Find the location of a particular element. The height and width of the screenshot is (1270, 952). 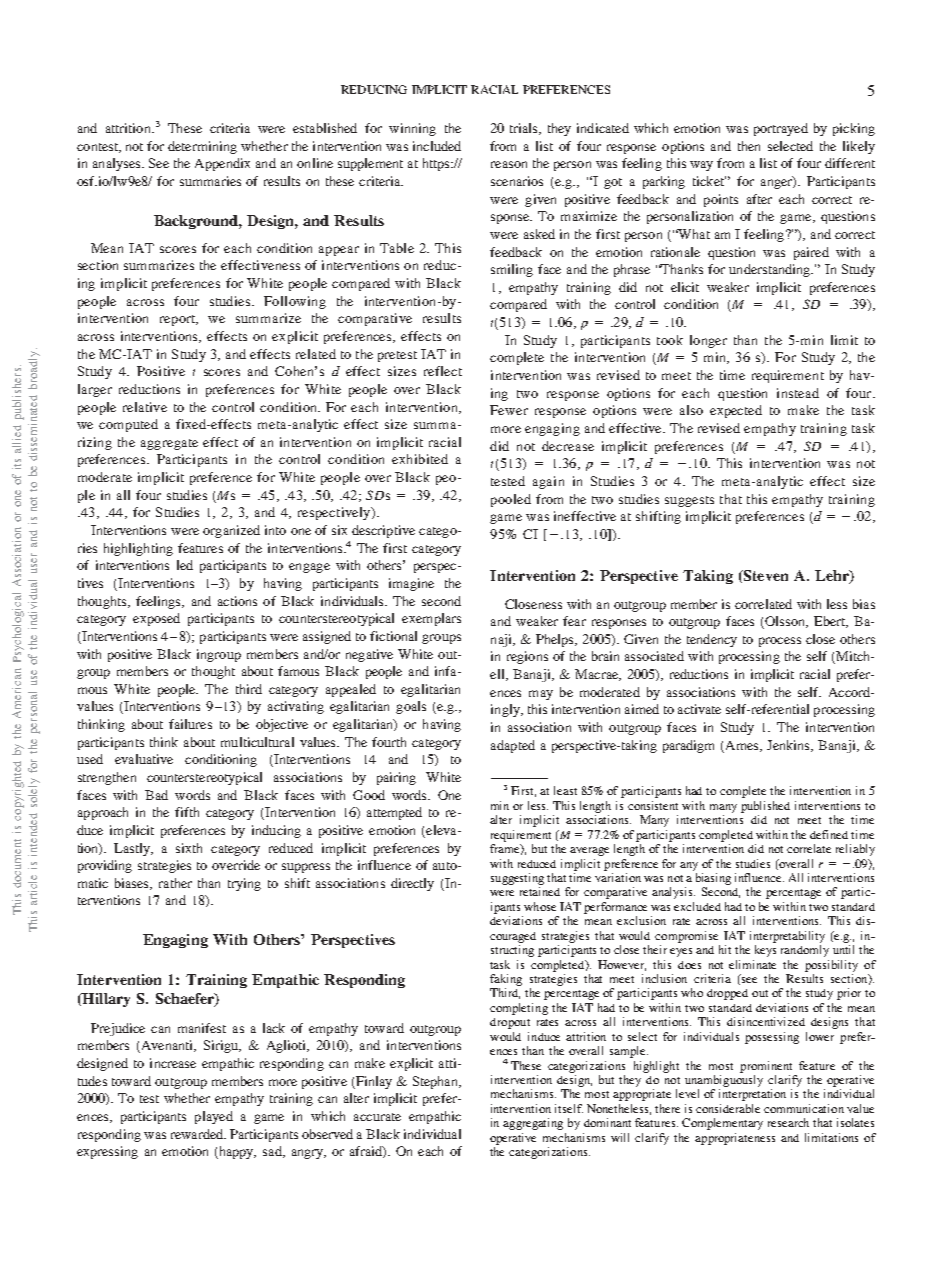

reason is located at coordinates (509, 164).
